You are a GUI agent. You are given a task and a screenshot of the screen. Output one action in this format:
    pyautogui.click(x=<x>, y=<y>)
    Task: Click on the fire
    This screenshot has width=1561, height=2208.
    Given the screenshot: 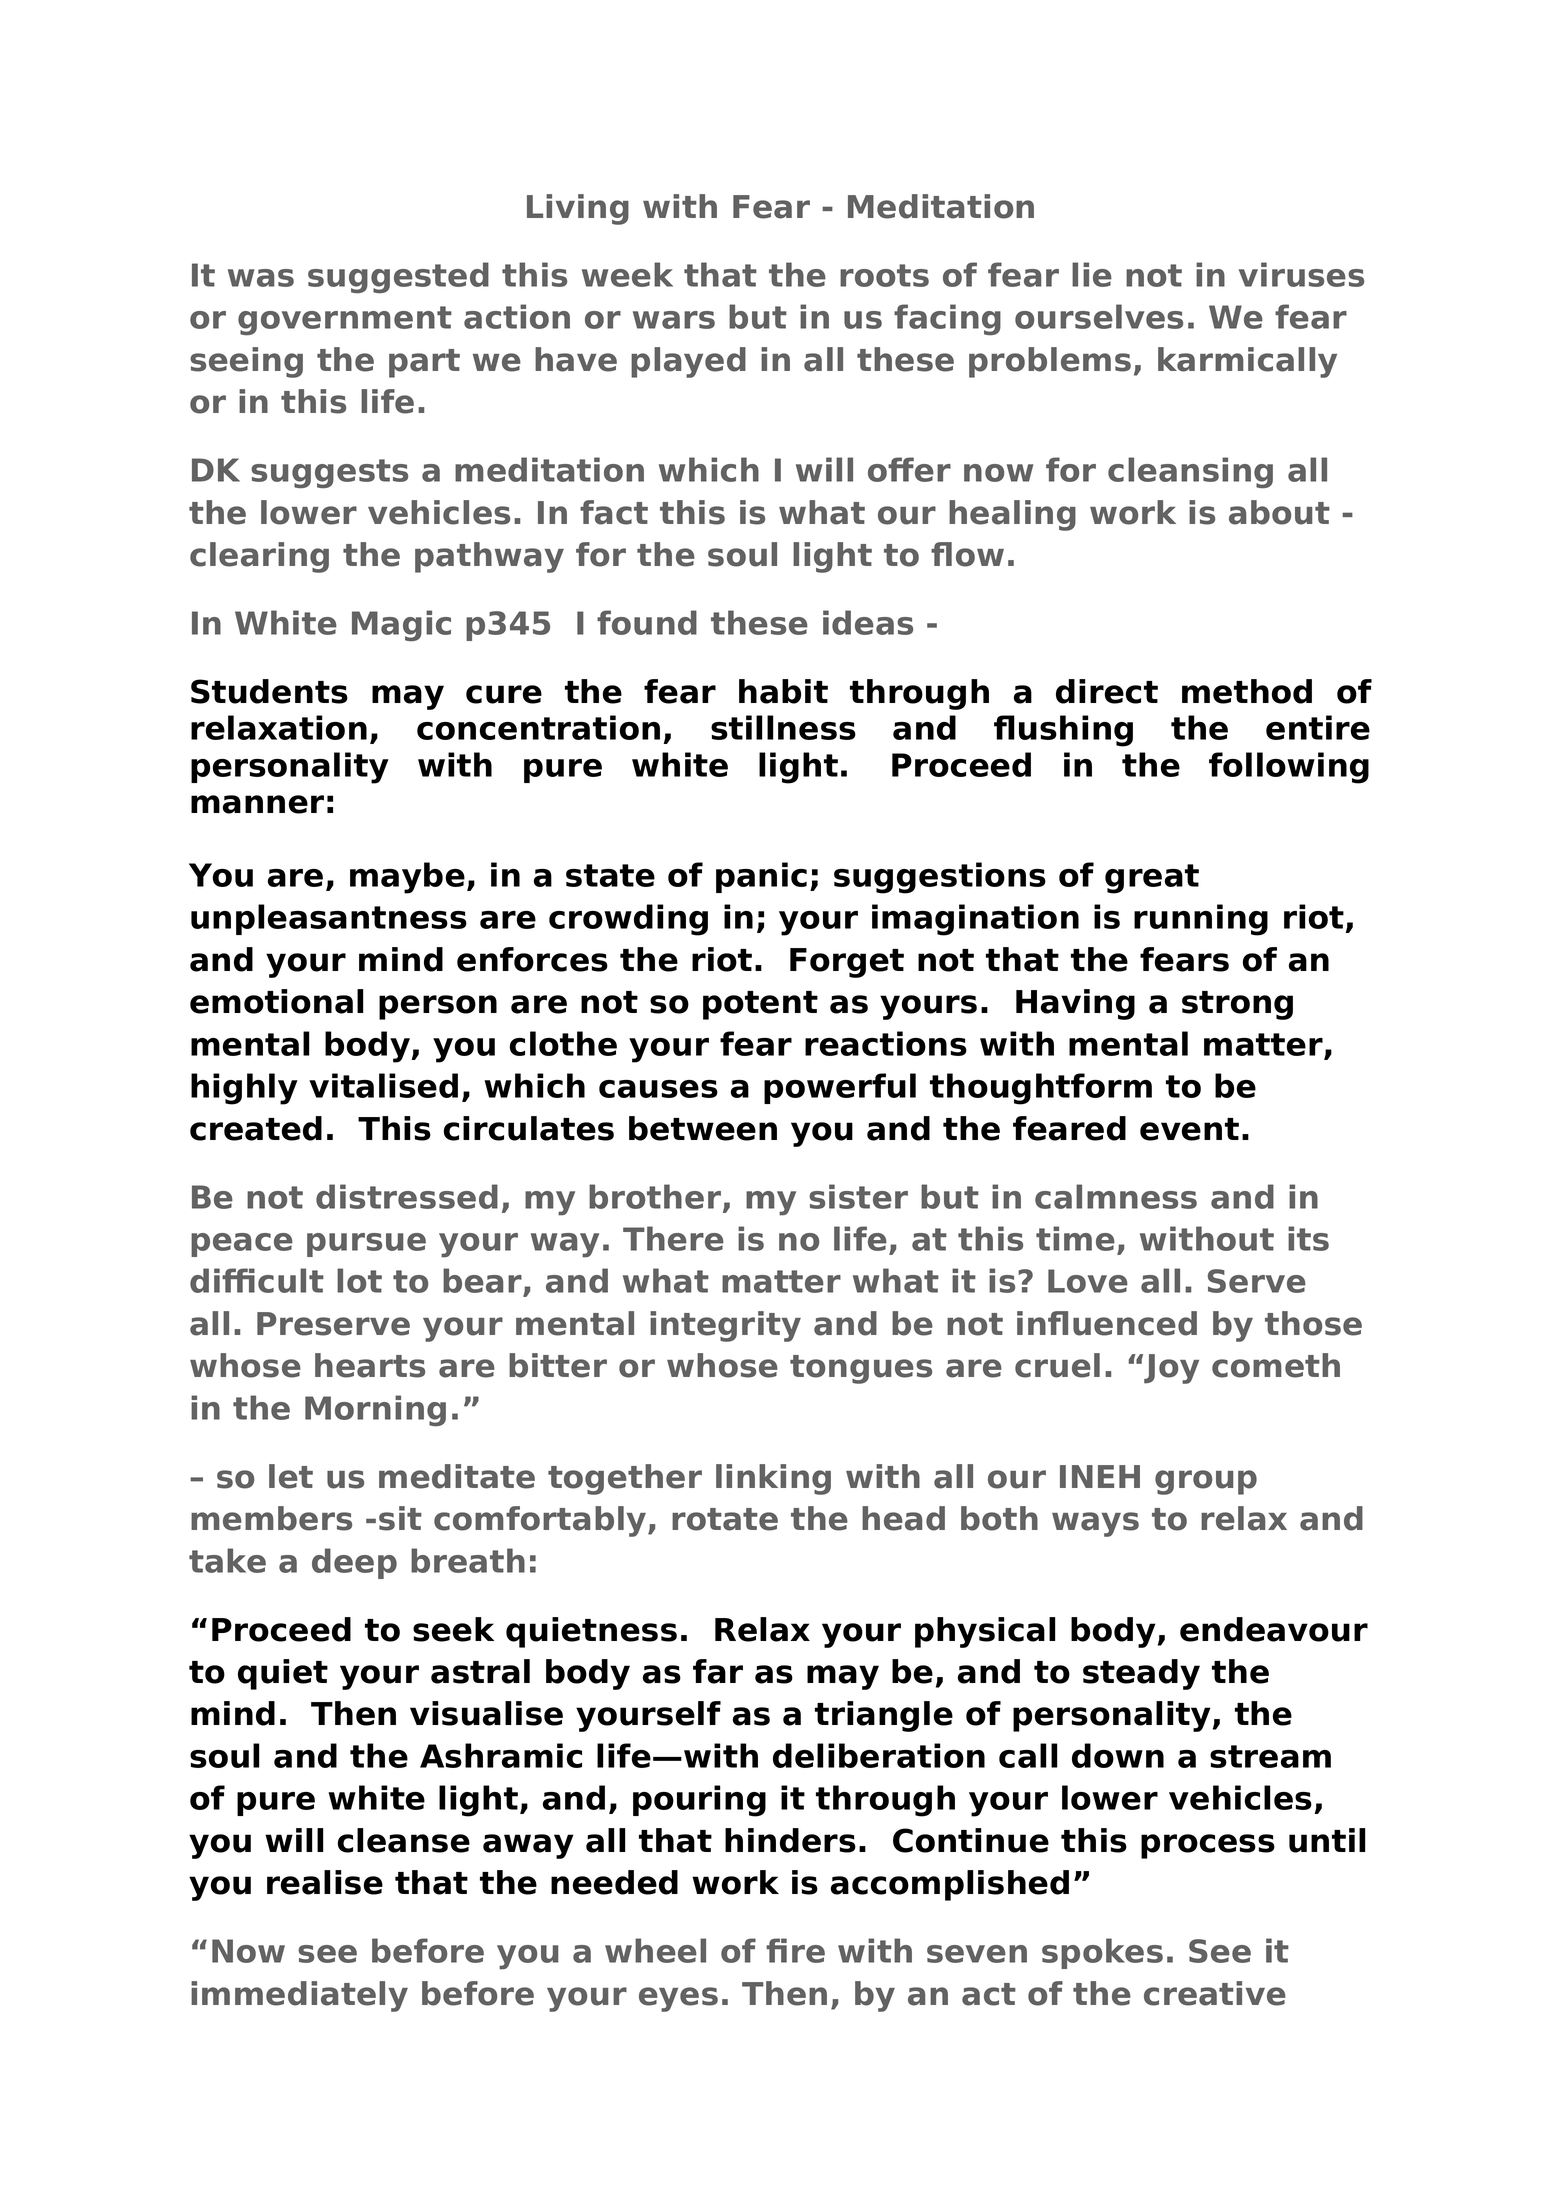 What is the action you would take?
    pyautogui.click(x=795, y=1950)
